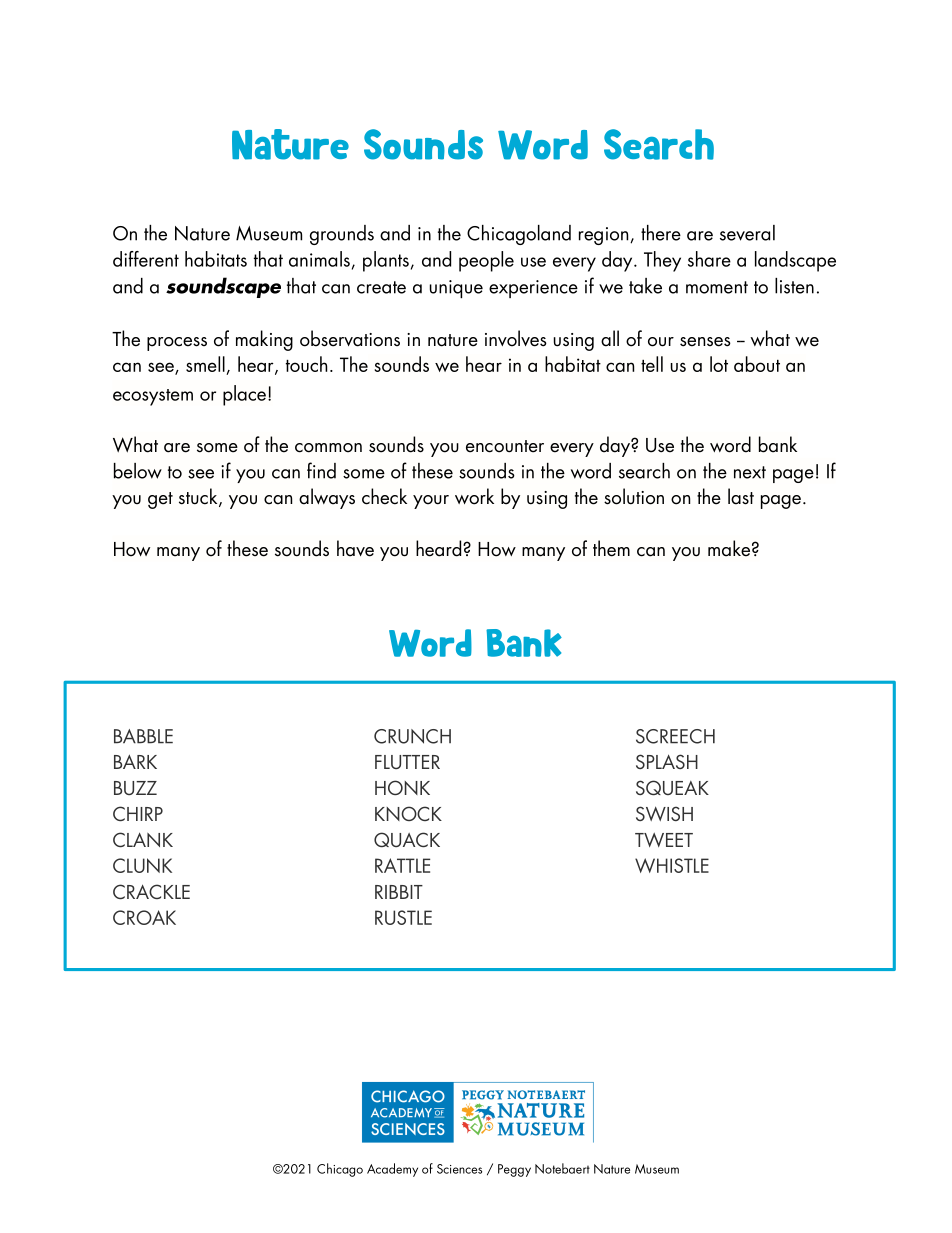 This screenshot has height=1233, width=952. I want to click on QUACK, so click(407, 839).
